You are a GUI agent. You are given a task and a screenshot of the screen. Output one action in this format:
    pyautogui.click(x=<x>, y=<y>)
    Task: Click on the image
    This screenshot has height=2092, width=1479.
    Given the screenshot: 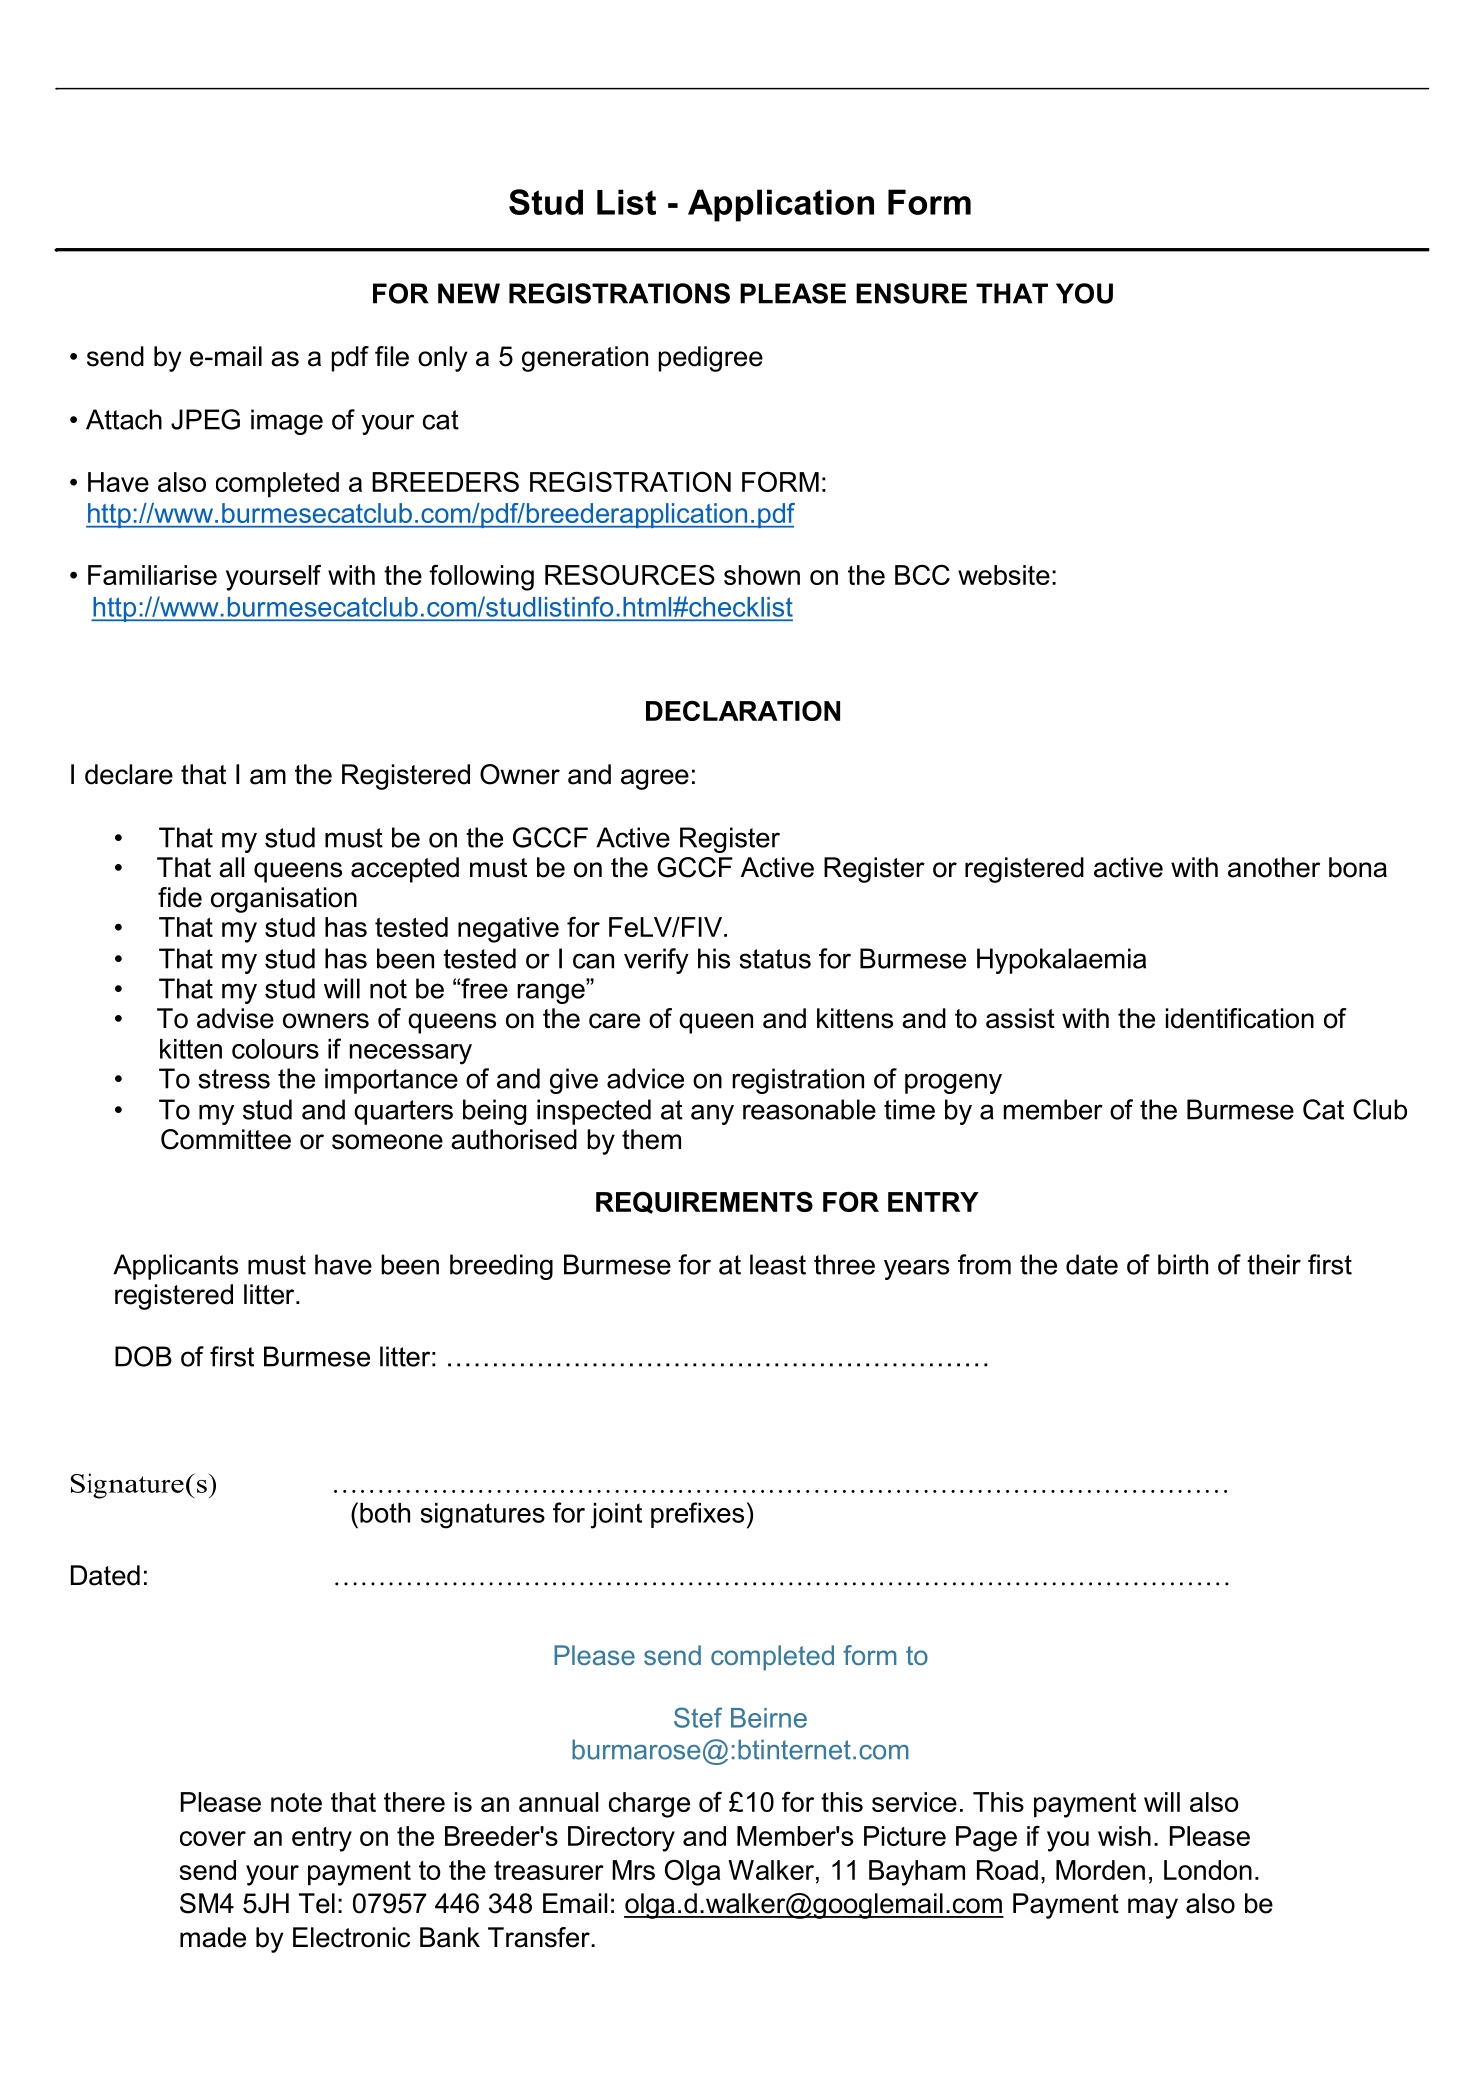 What is the action you would take?
    pyautogui.click(x=287, y=422)
